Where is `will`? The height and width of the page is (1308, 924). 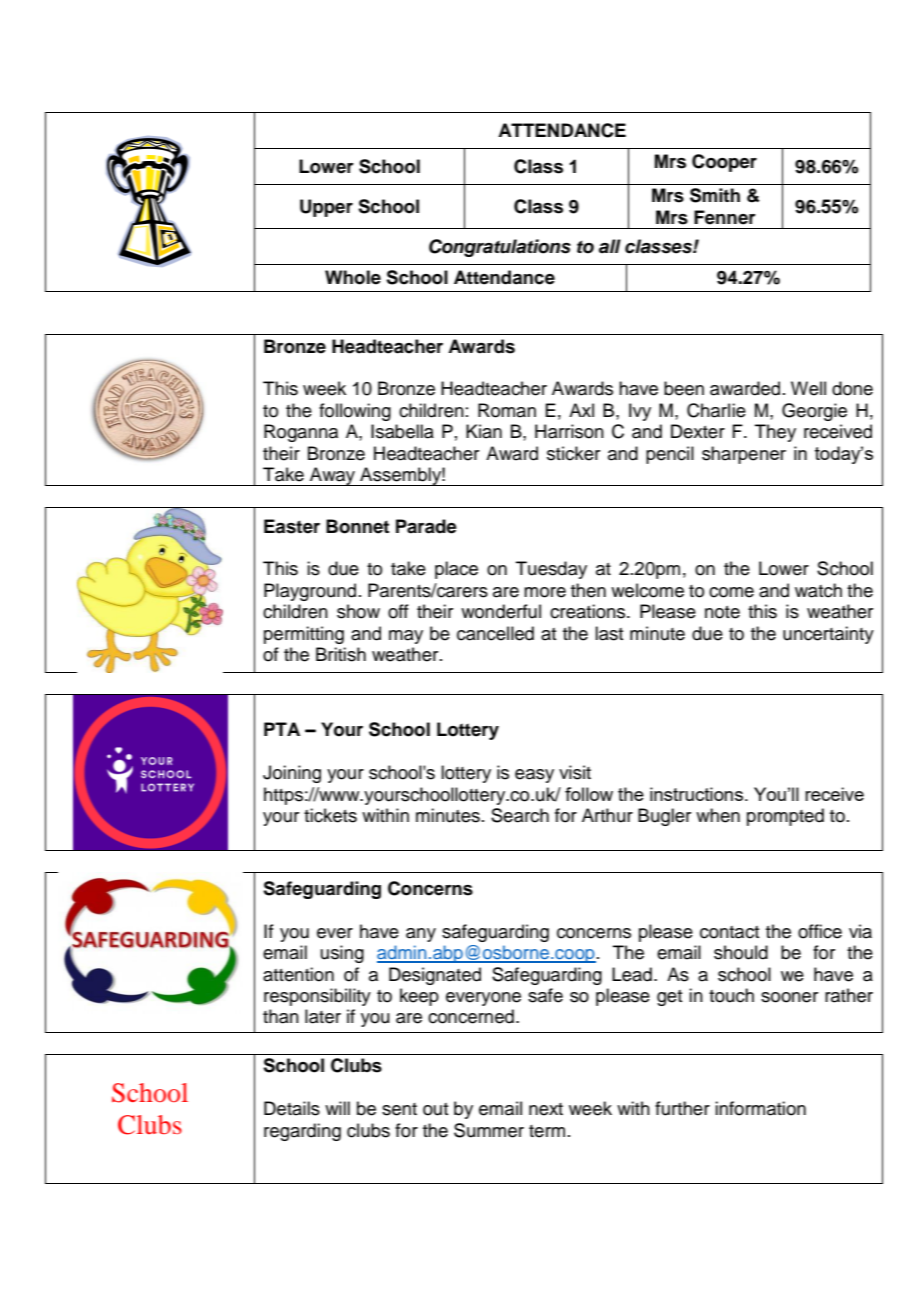 will is located at coordinates (337, 1108).
